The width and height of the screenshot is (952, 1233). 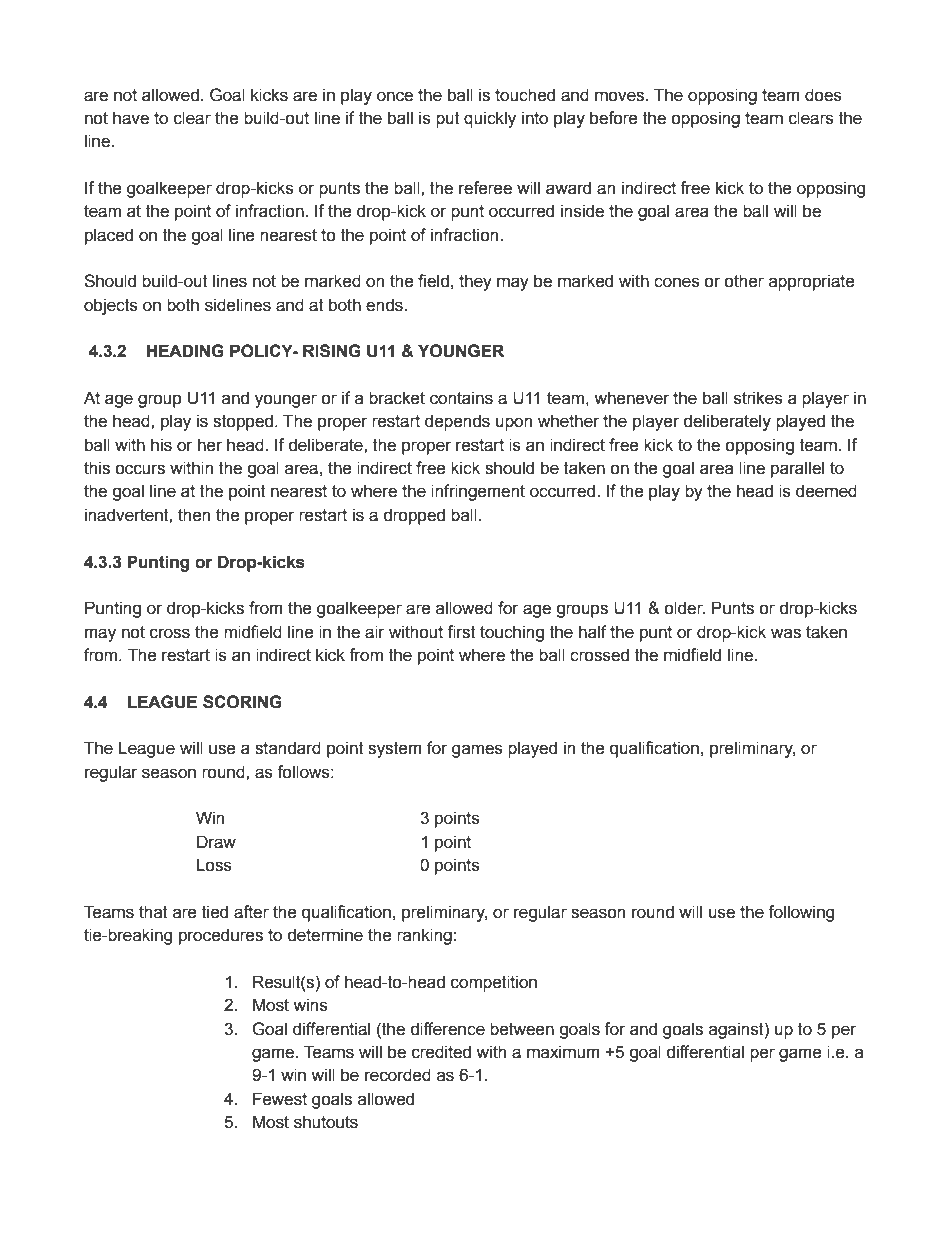 What do you see at coordinates (563, 1052) in the screenshot?
I see `maximum` at bounding box center [563, 1052].
